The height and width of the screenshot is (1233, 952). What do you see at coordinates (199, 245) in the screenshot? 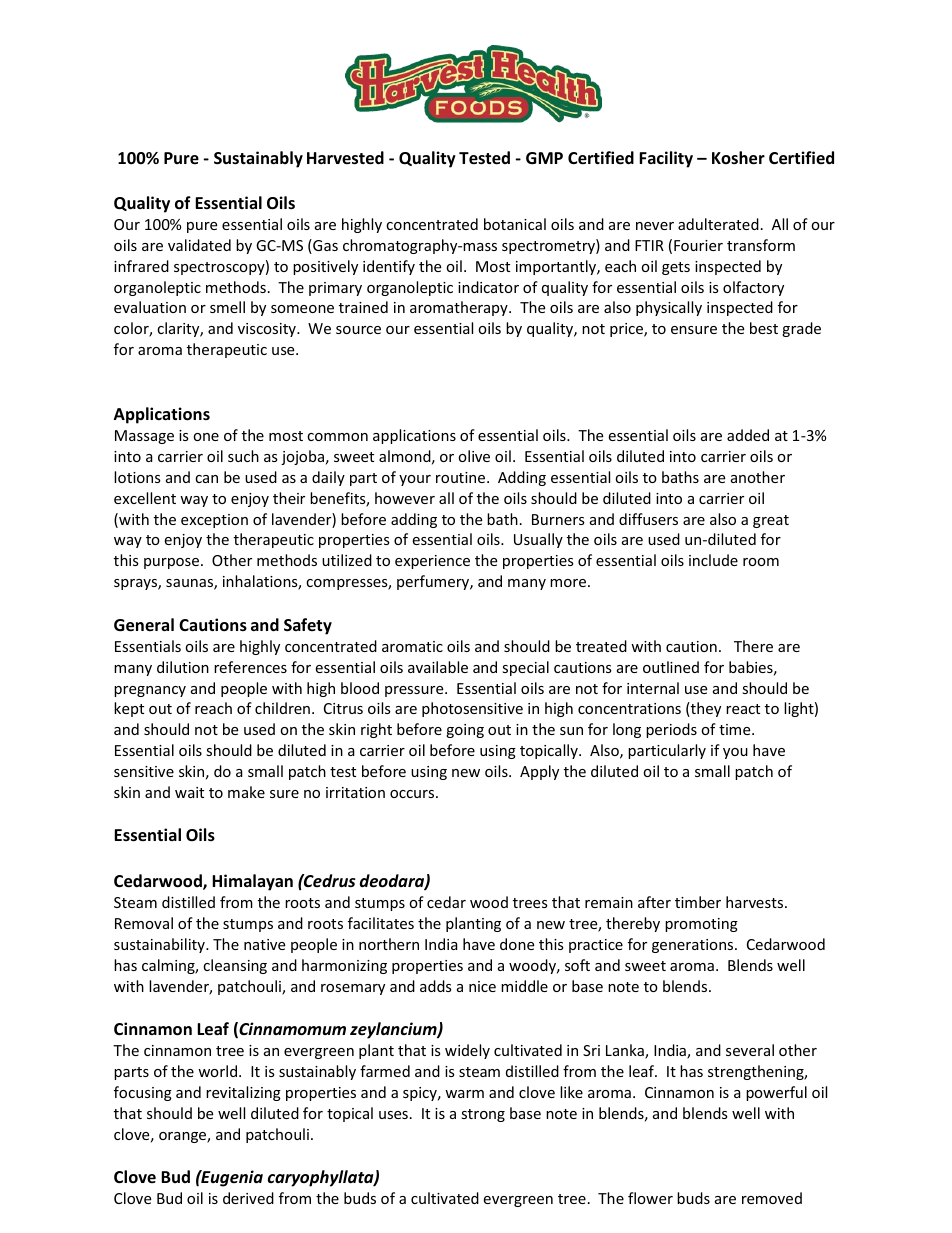
I see `validated` at bounding box center [199, 245].
